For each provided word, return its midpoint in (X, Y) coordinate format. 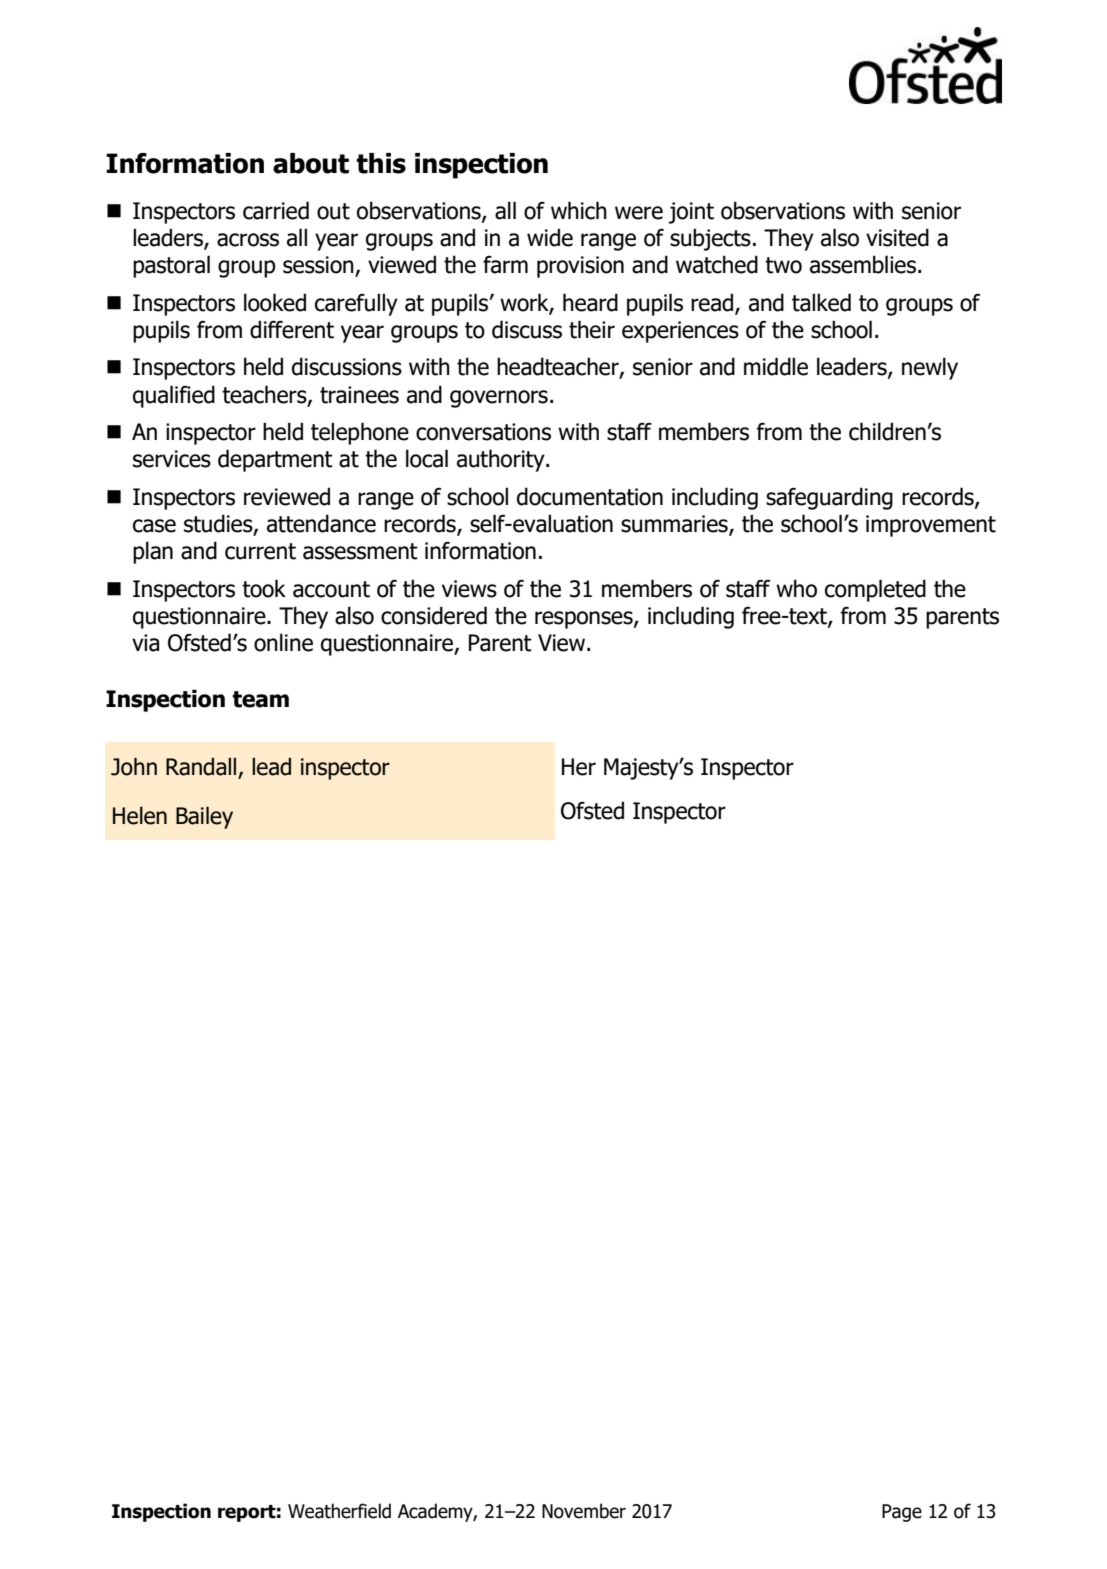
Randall (202, 768)
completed (875, 590)
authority (502, 460)
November (584, 1511)
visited (897, 237)
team (260, 699)
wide (550, 237)
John (134, 766)
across (248, 240)
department (275, 460)
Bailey (204, 817)
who (796, 588)
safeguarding (829, 498)
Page (902, 1513)
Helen (140, 815)
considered (434, 615)
